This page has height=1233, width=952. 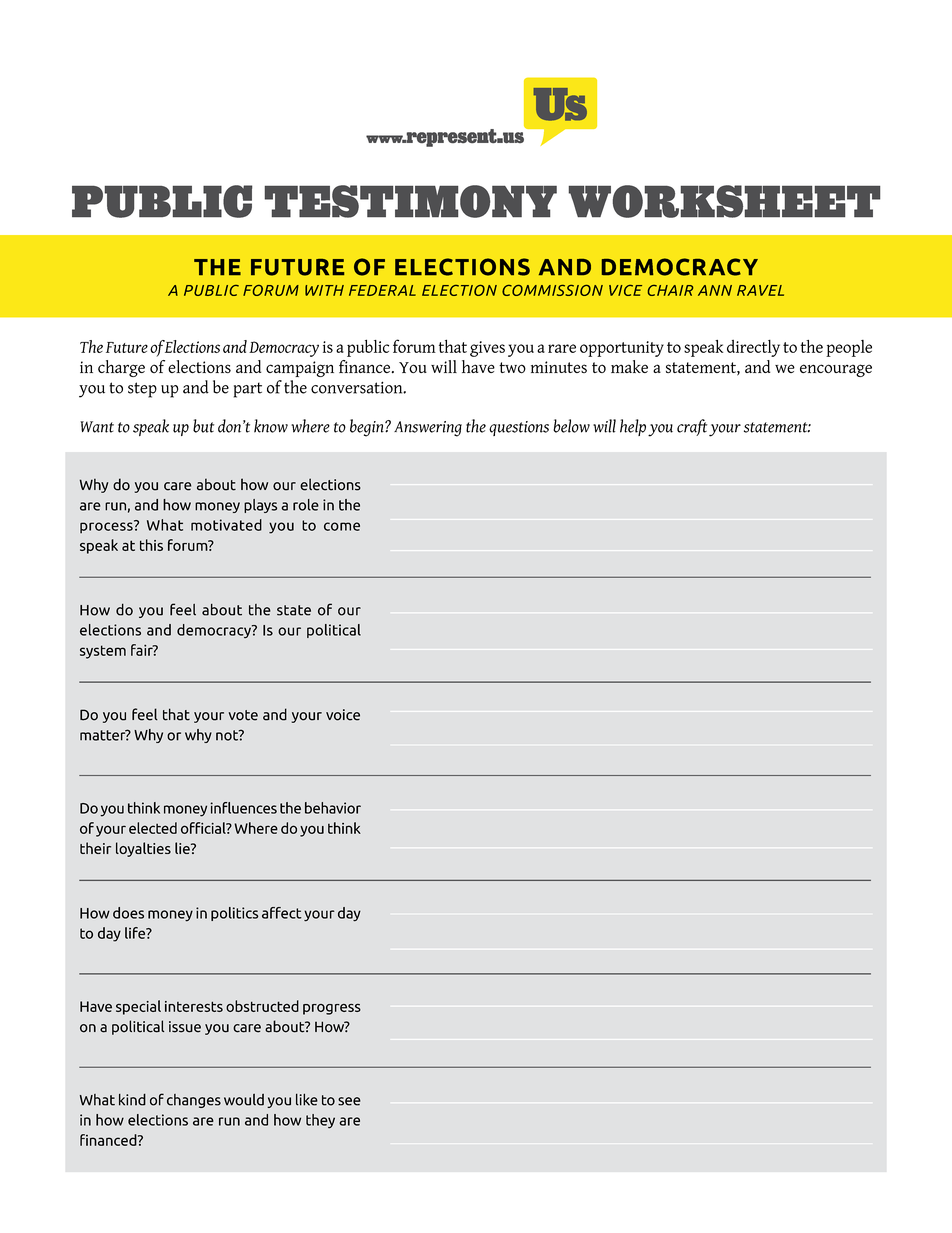 I want to click on they, so click(x=320, y=1121).
